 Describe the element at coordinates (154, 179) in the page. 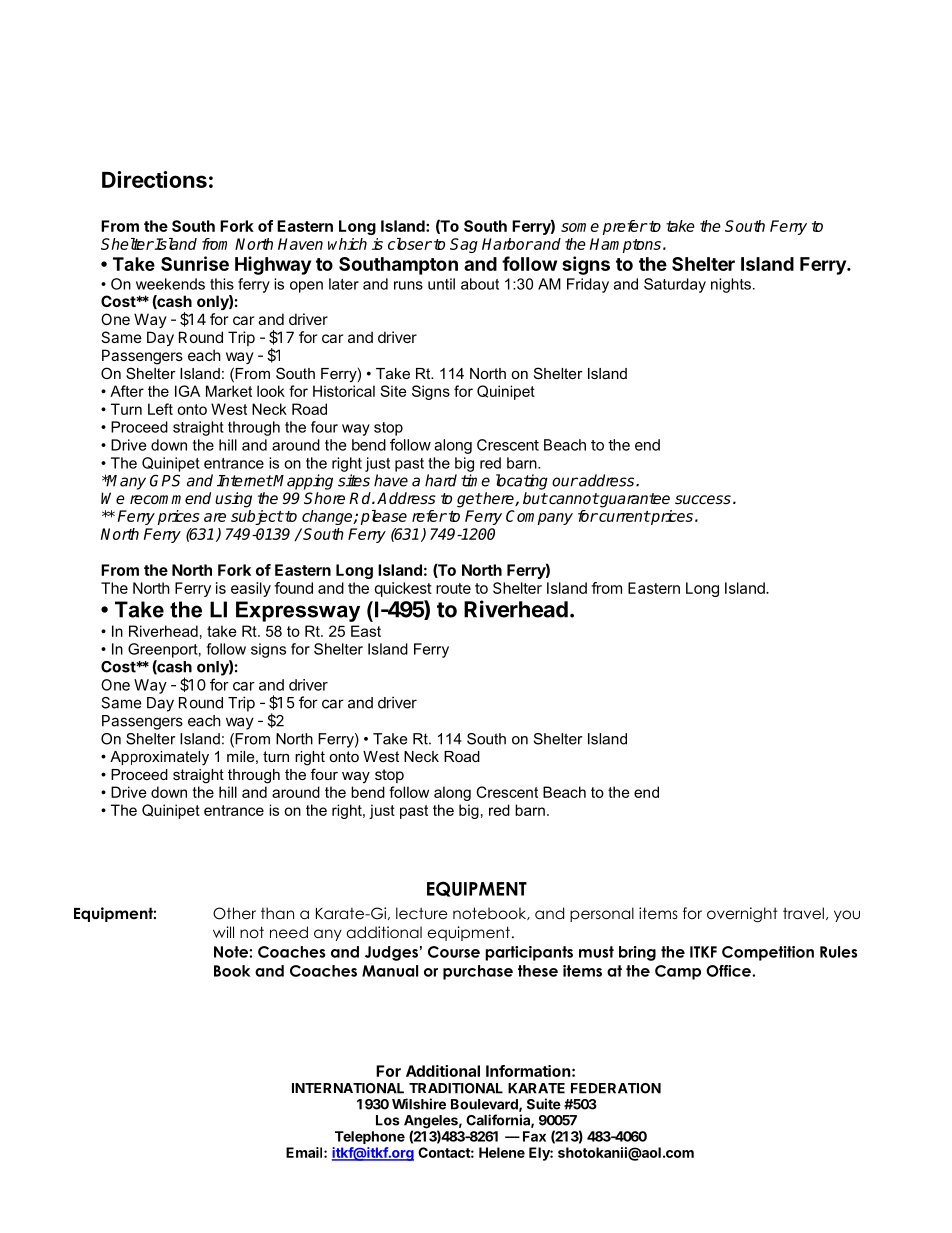

I see `Directions` at that location.
